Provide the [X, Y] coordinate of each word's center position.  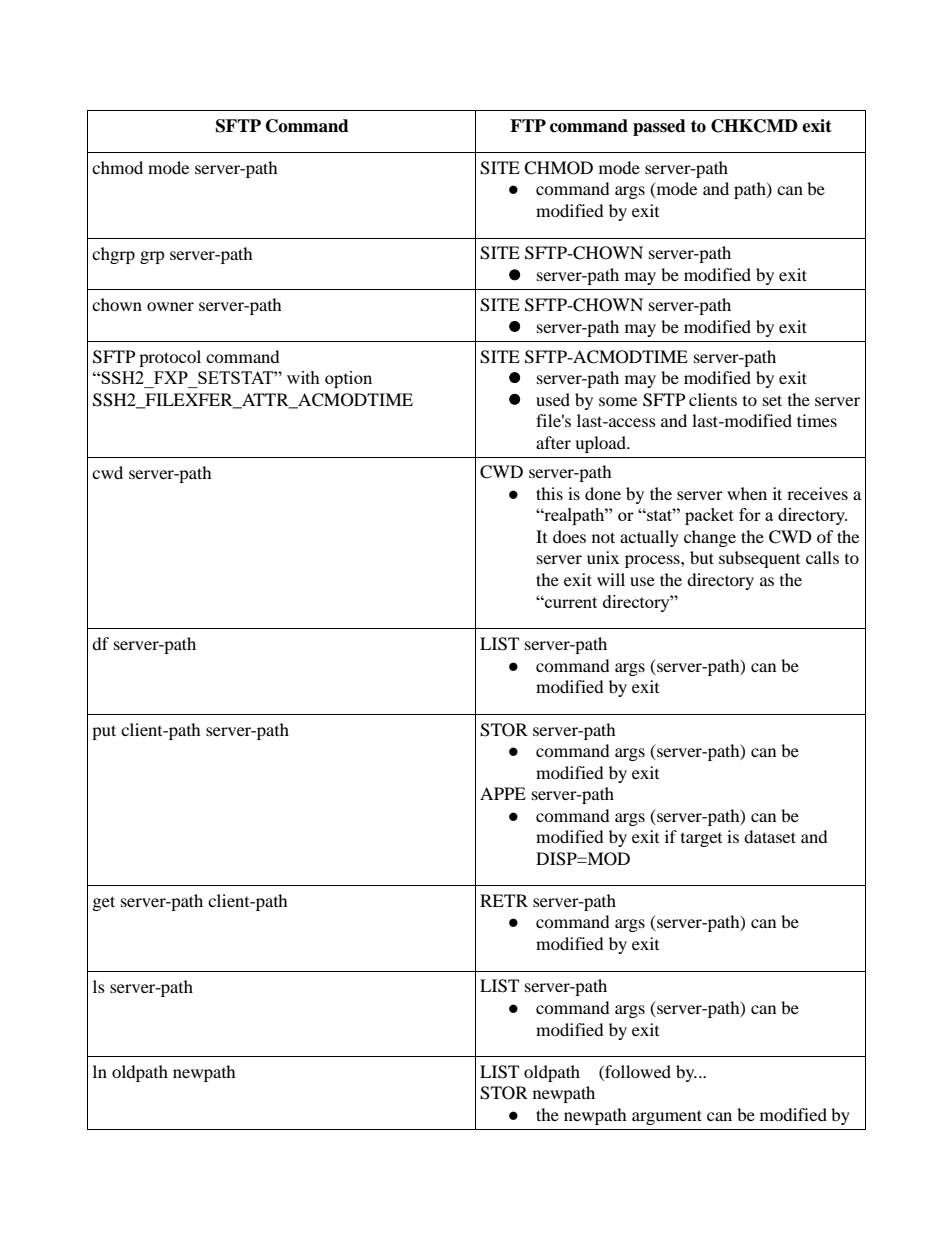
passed [659, 127]
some [618, 401]
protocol [170, 358]
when [747, 493]
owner [170, 306]
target [701, 840]
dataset [770, 836]
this [549, 493]
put [104, 732]
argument [667, 1117]
